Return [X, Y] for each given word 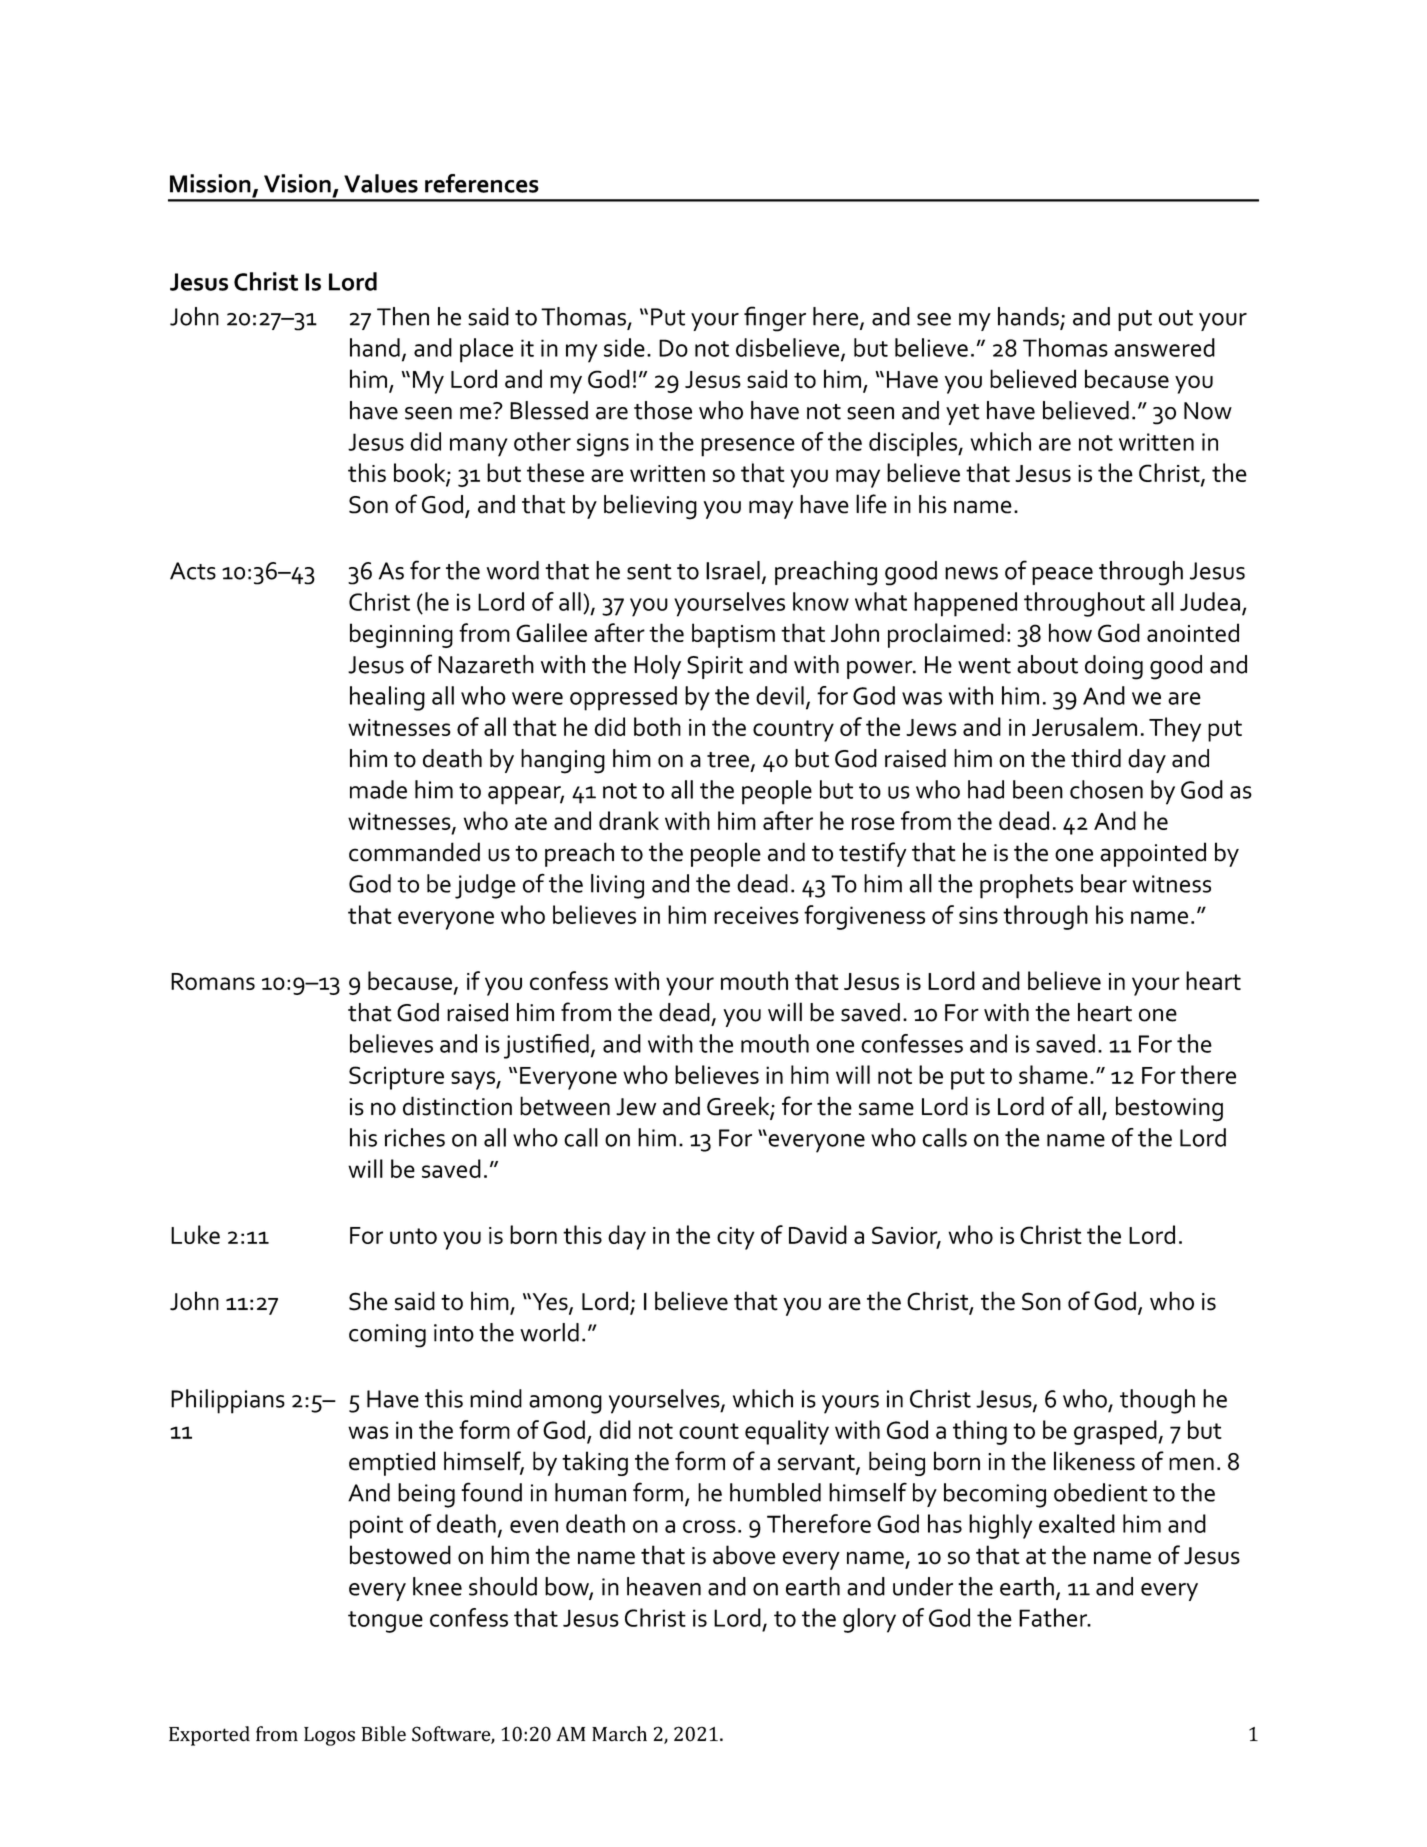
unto [413, 1236]
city [736, 1238]
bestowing [1169, 1109]
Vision [297, 183]
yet [963, 414]
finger [775, 319]
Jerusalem [1084, 726]
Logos [329, 1736]
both [657, 726]
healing [387, 698]
